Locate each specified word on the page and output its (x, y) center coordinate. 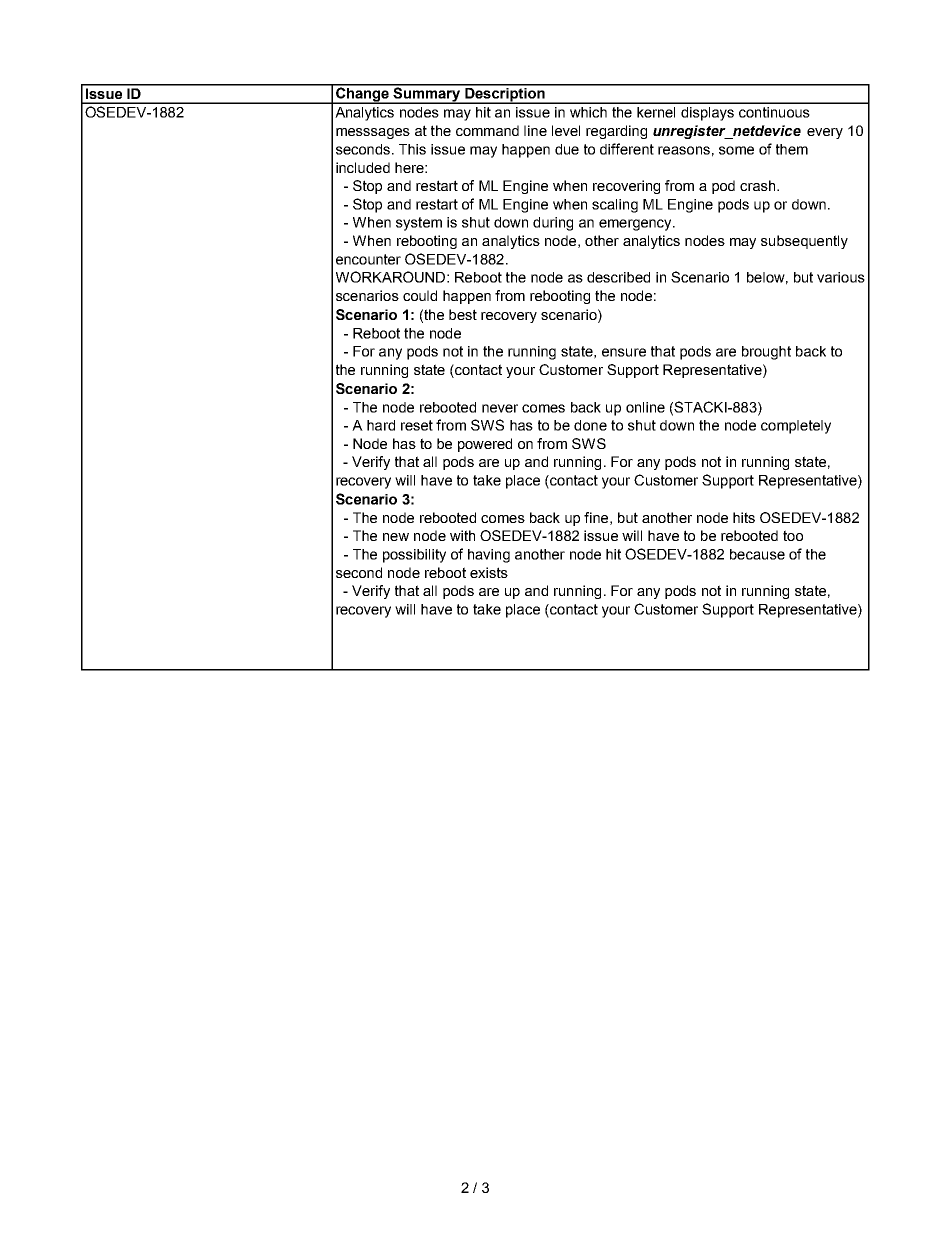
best (463, 314)
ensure (624, 352)
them (792, 149)
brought (766, 353)
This (412, 149)
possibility (414, 556)
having (489, 556)
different (627, 149)
